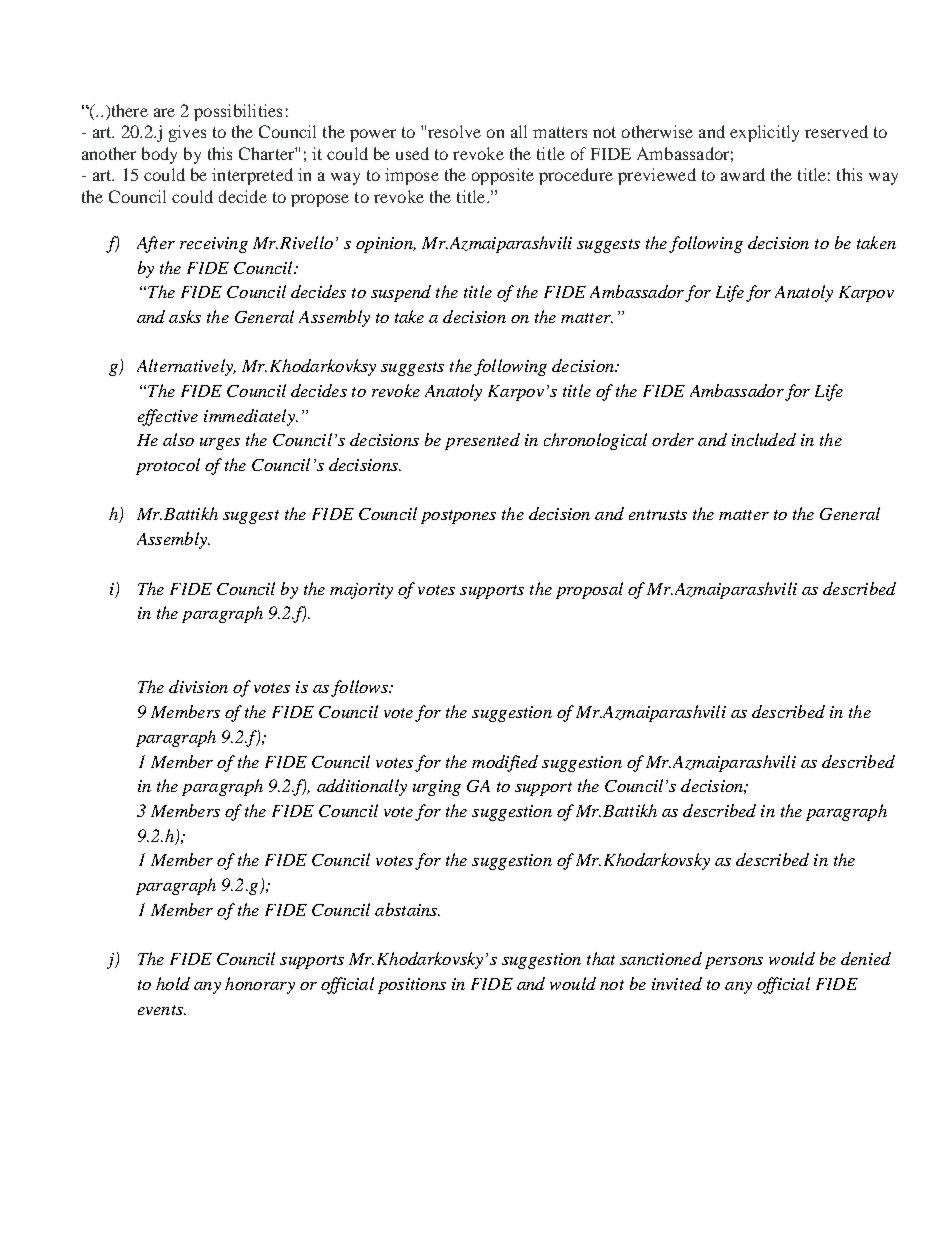 Image resolution: width=952 pixels, height=1233 pixels. Describe the element at coordinates (734, 963) in the screenshot. I see `persons` at that location.
